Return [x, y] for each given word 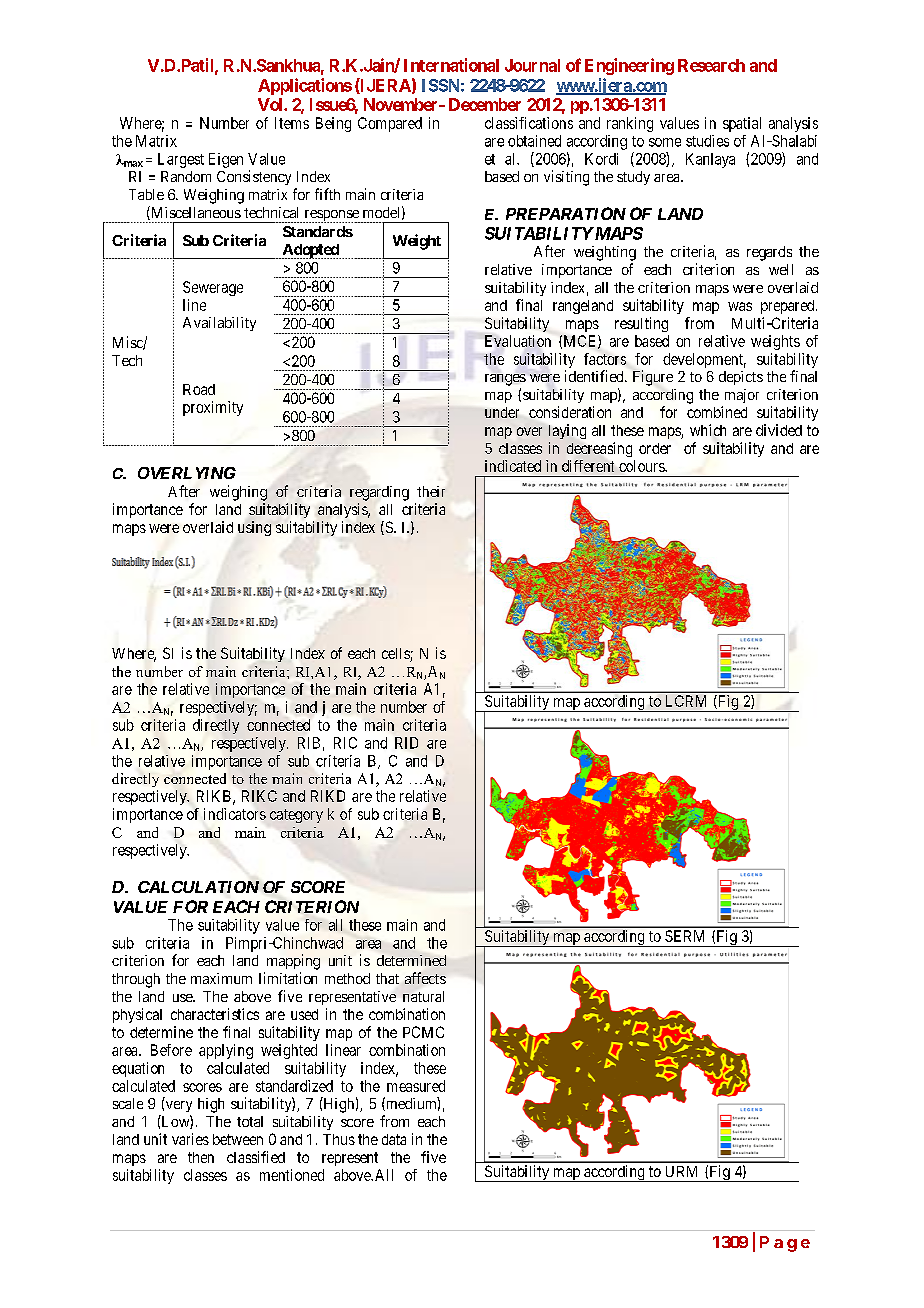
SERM [684, 936]
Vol [271, 104]
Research [711, 65]
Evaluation [518, 341]
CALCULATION [198, 887]
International [451, 65]
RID [406, 743]
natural [423, 996]
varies [190, 1139]
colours [642, 466]
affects [425, 978]
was [740, 306]
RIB [309, 743]
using [254, 528]
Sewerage [213, 288]
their [431, 491]
